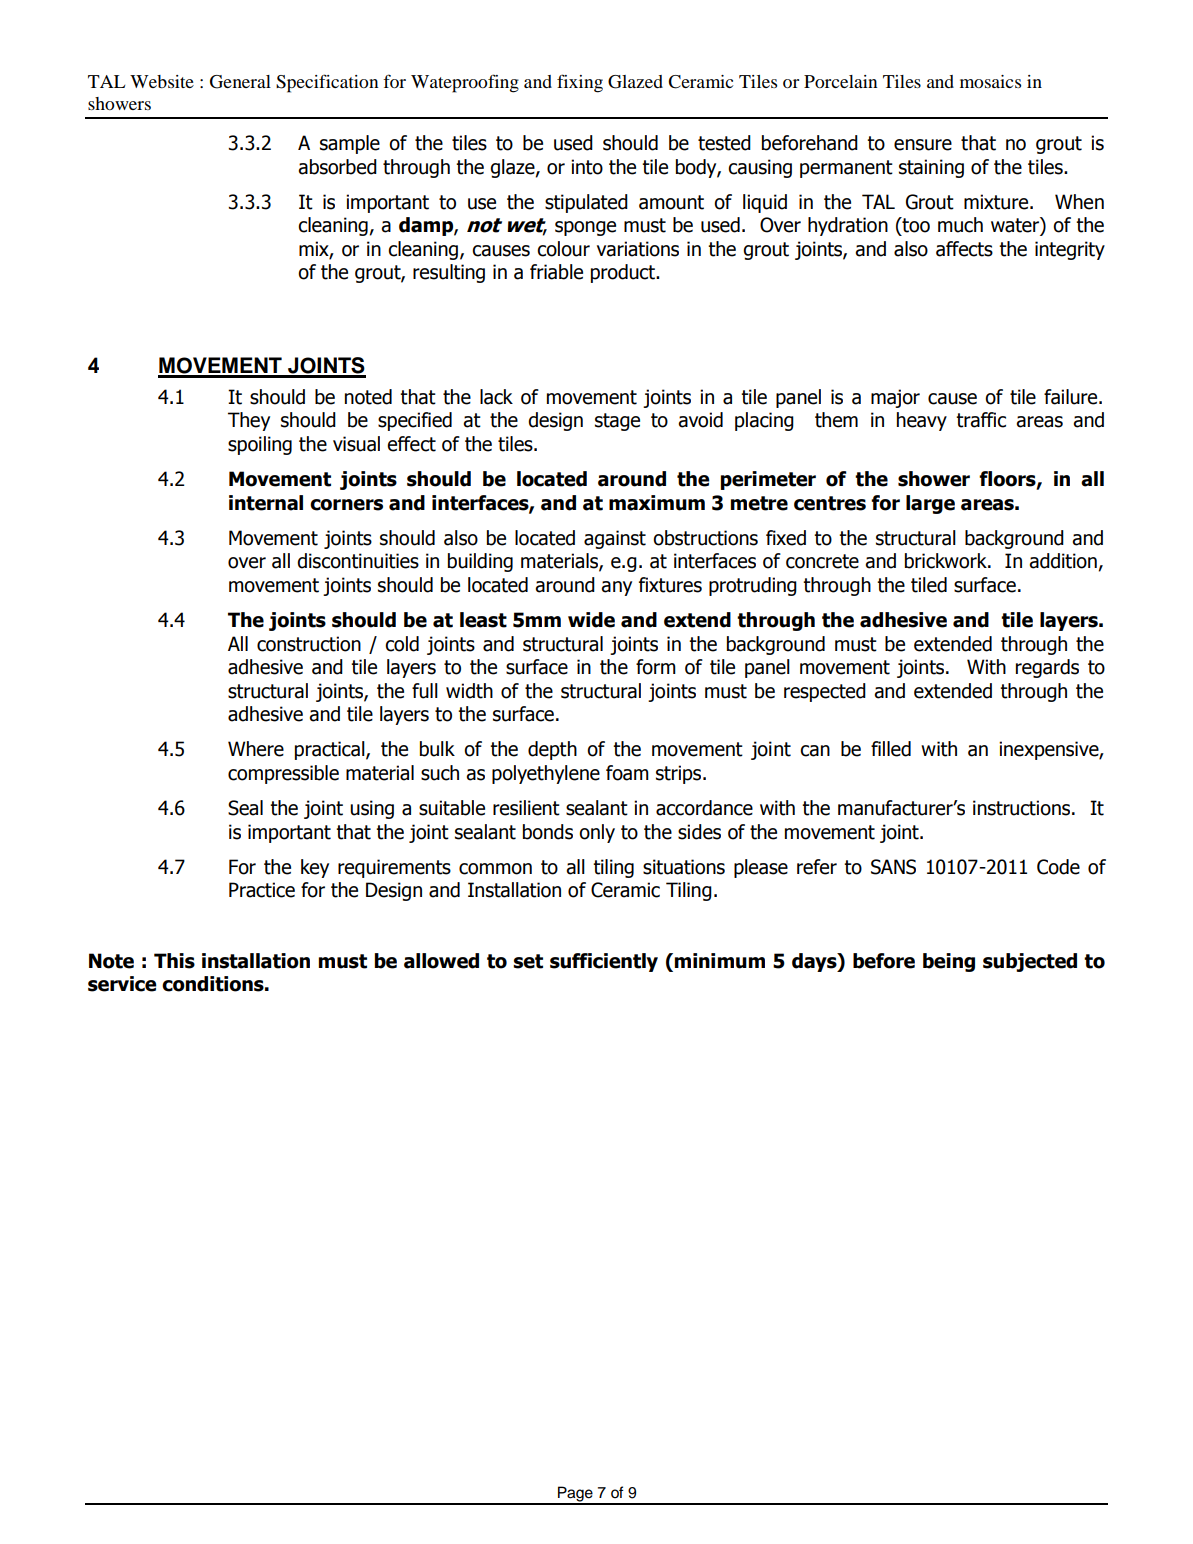 This document has height=1544, width=1193. I want to click on Page, so click(575, 1495).
